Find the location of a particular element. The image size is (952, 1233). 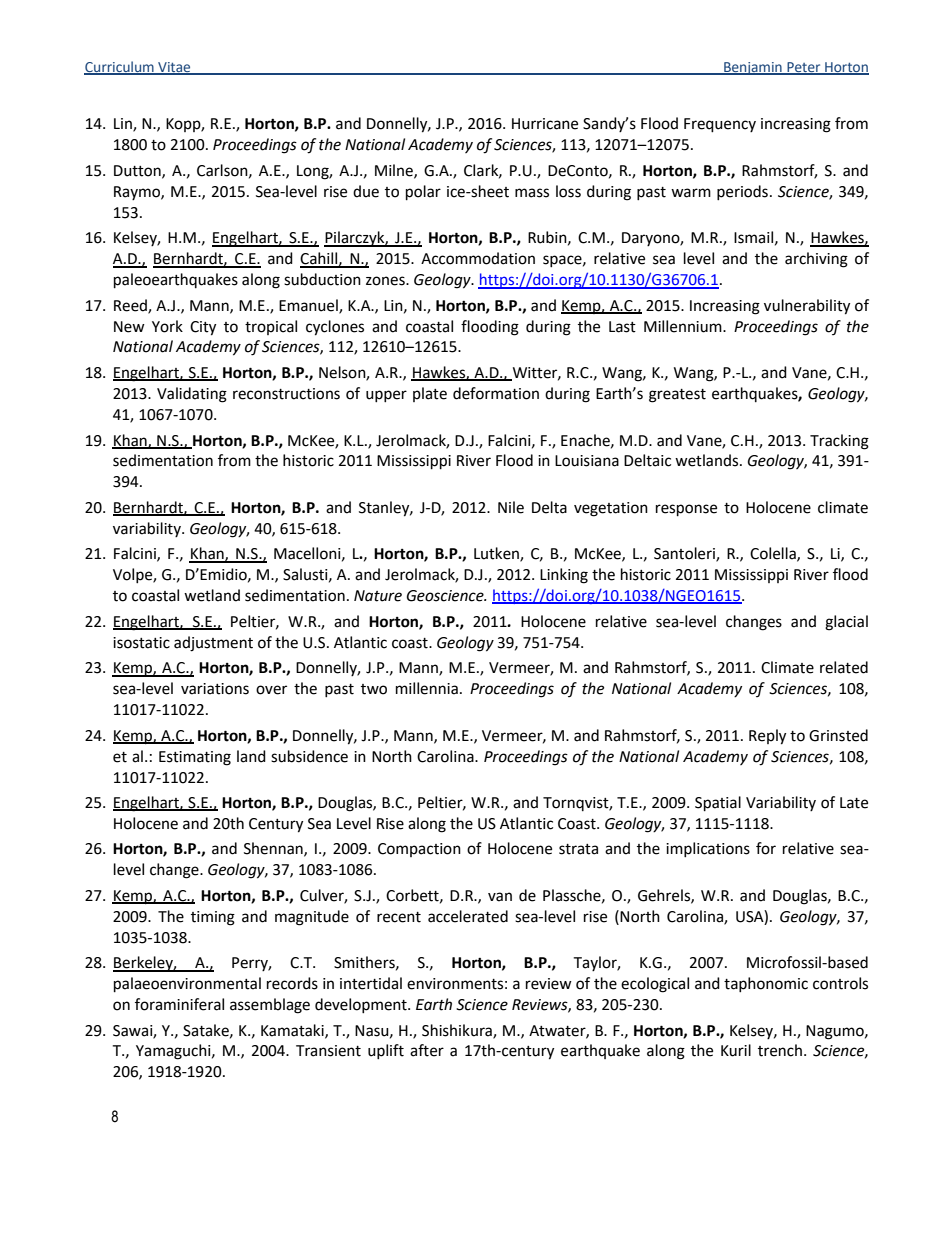

trench is located at coordinates (780, 1050).
